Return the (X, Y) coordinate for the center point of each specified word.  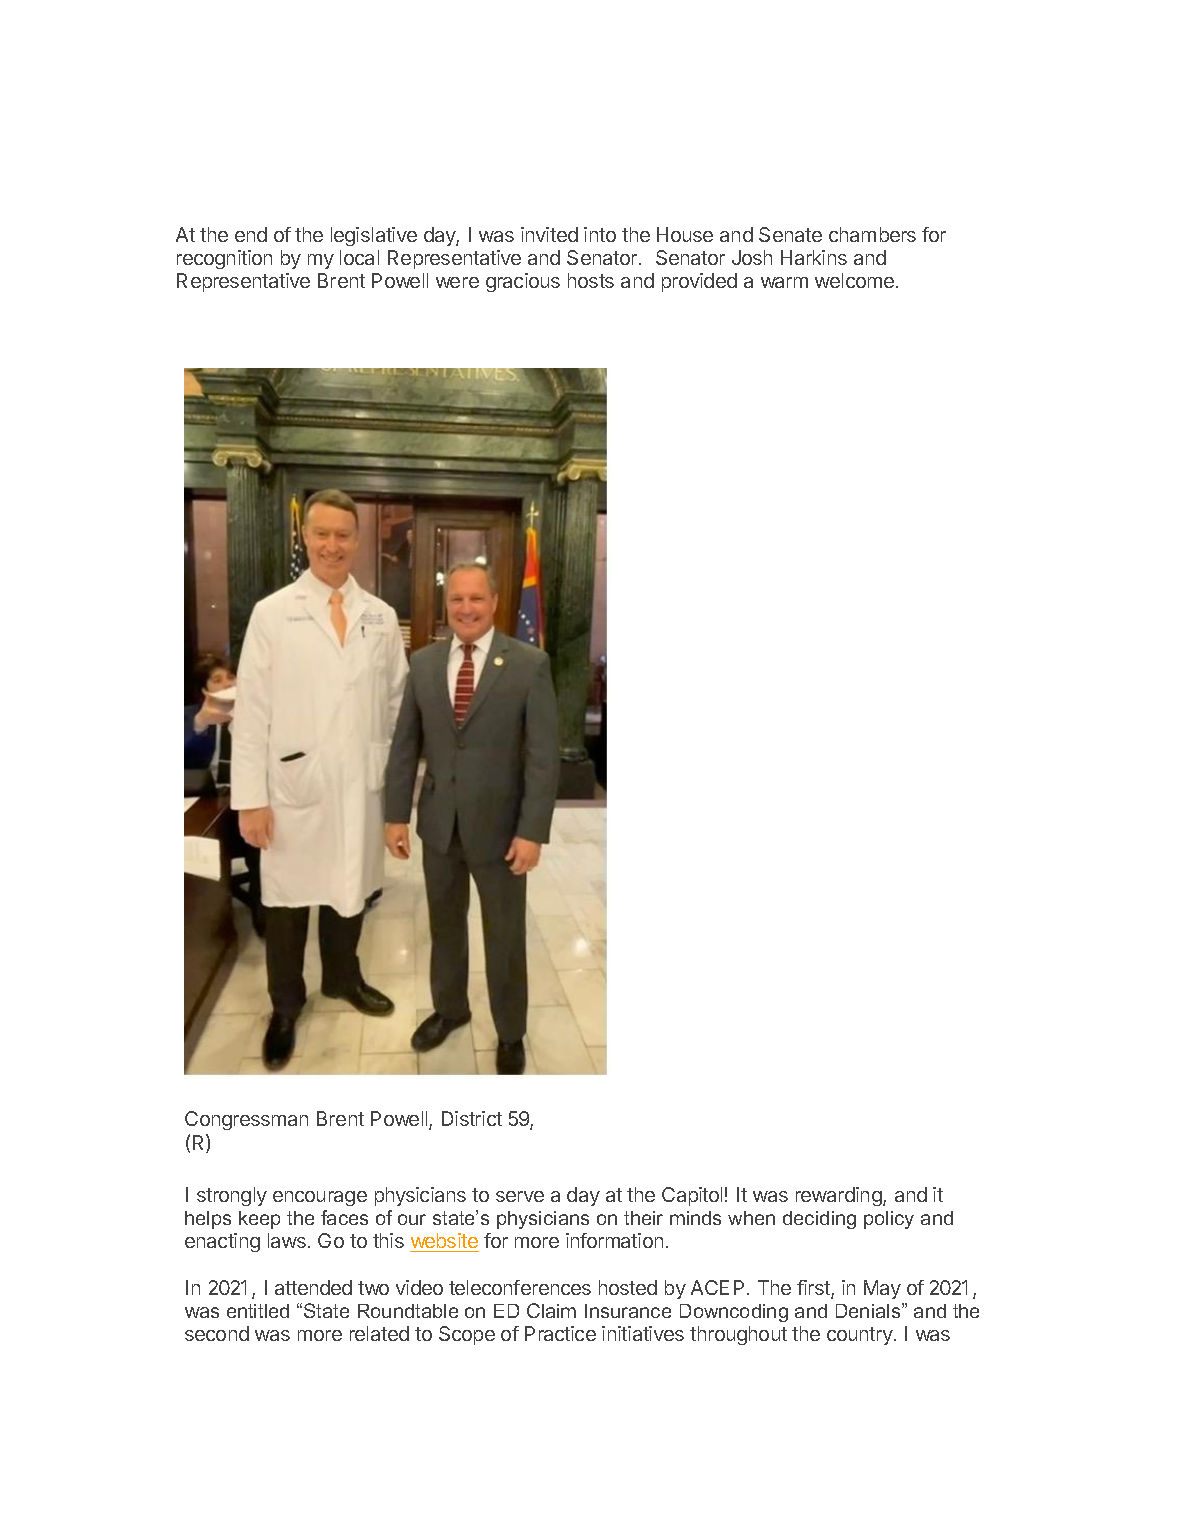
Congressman (246, 1120)
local (359, 257)
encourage (320, 1198)
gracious (523, 282)
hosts (591, 280)
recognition (224, 259)
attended (313, 1287)
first (814, 1289)
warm (784, 282)
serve (520, 1196)
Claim (551, 1310)
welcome (854, 280)
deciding (819, 1220)
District (472, 1118)
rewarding (840, 1196)
